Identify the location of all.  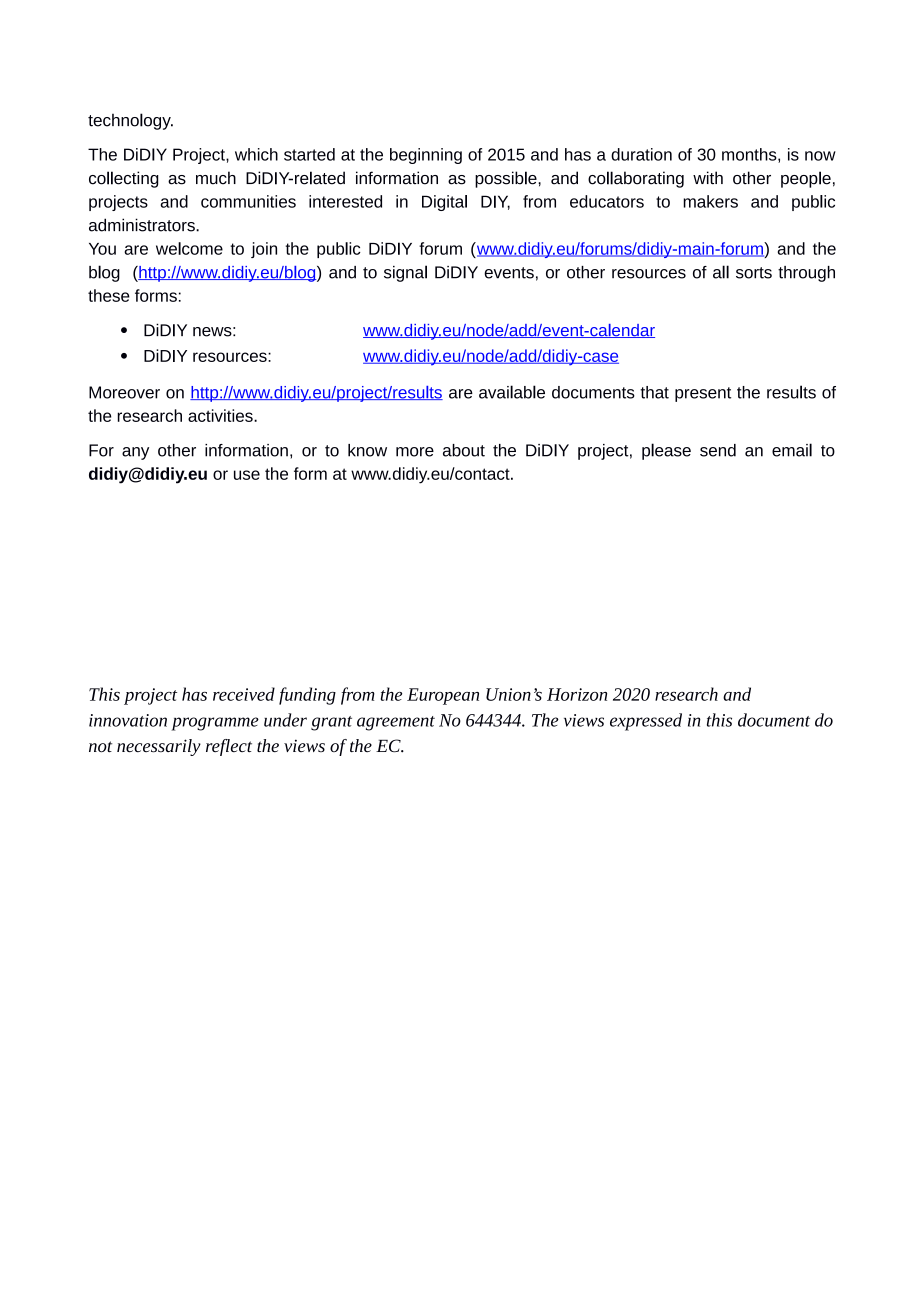
(721, 272).
